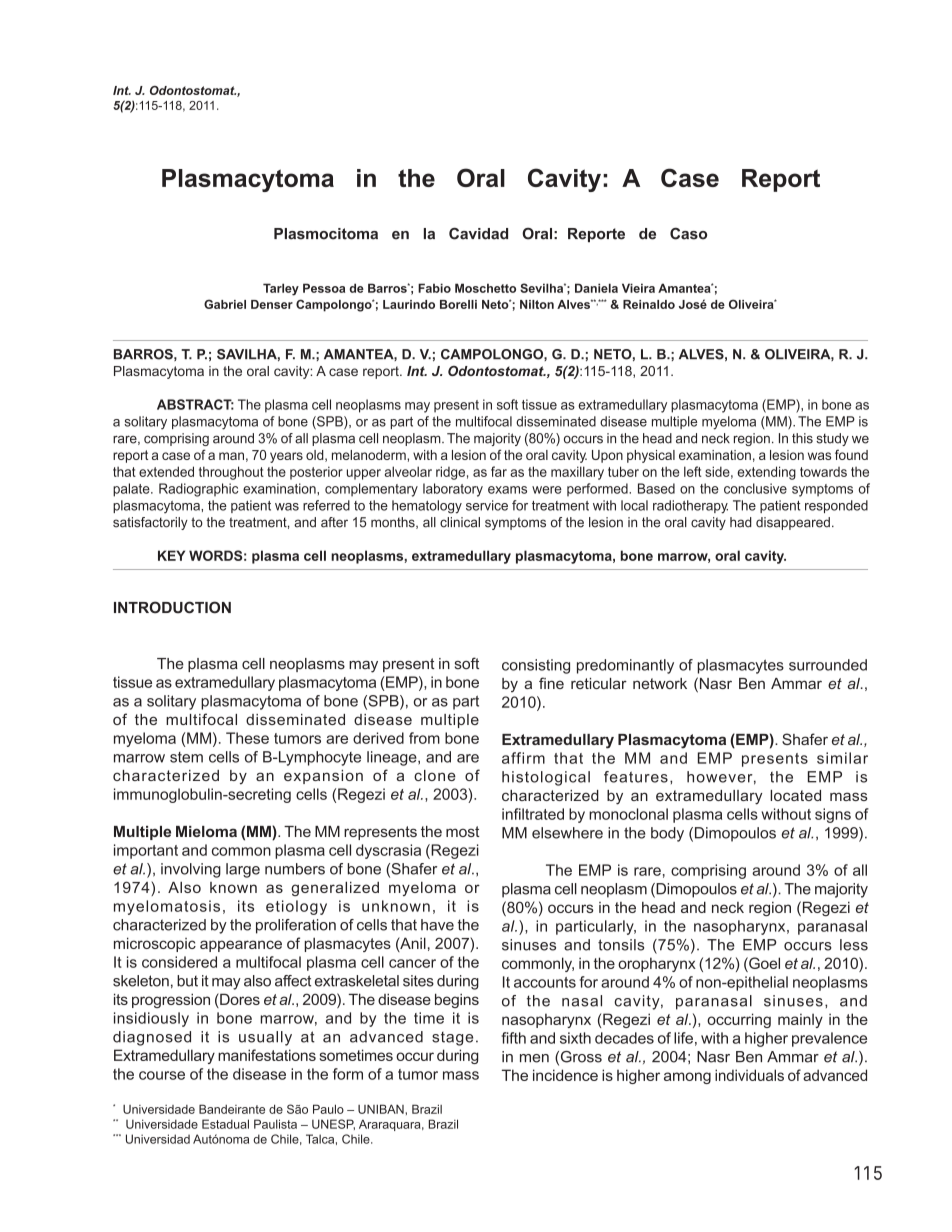  Describe the element at coordinates (536, 666) in the screenshot. I see `consisting` at that location.
